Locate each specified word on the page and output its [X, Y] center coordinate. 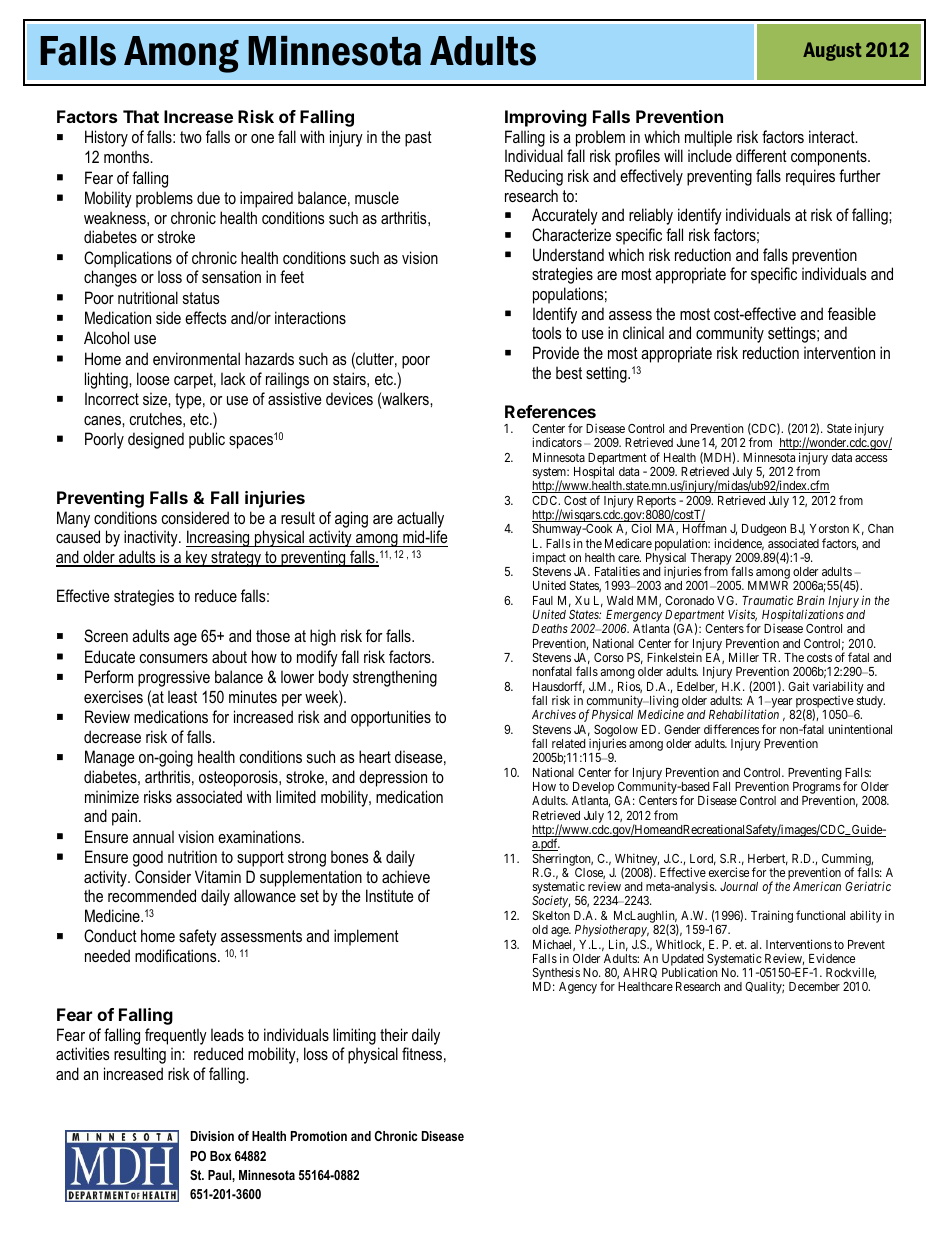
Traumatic [767, 600]
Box [220, 1156]
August [832, 51]
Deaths [550, 628]
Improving [546, 118]
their [394, 1034]
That [141, 116]
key [197, 558]
